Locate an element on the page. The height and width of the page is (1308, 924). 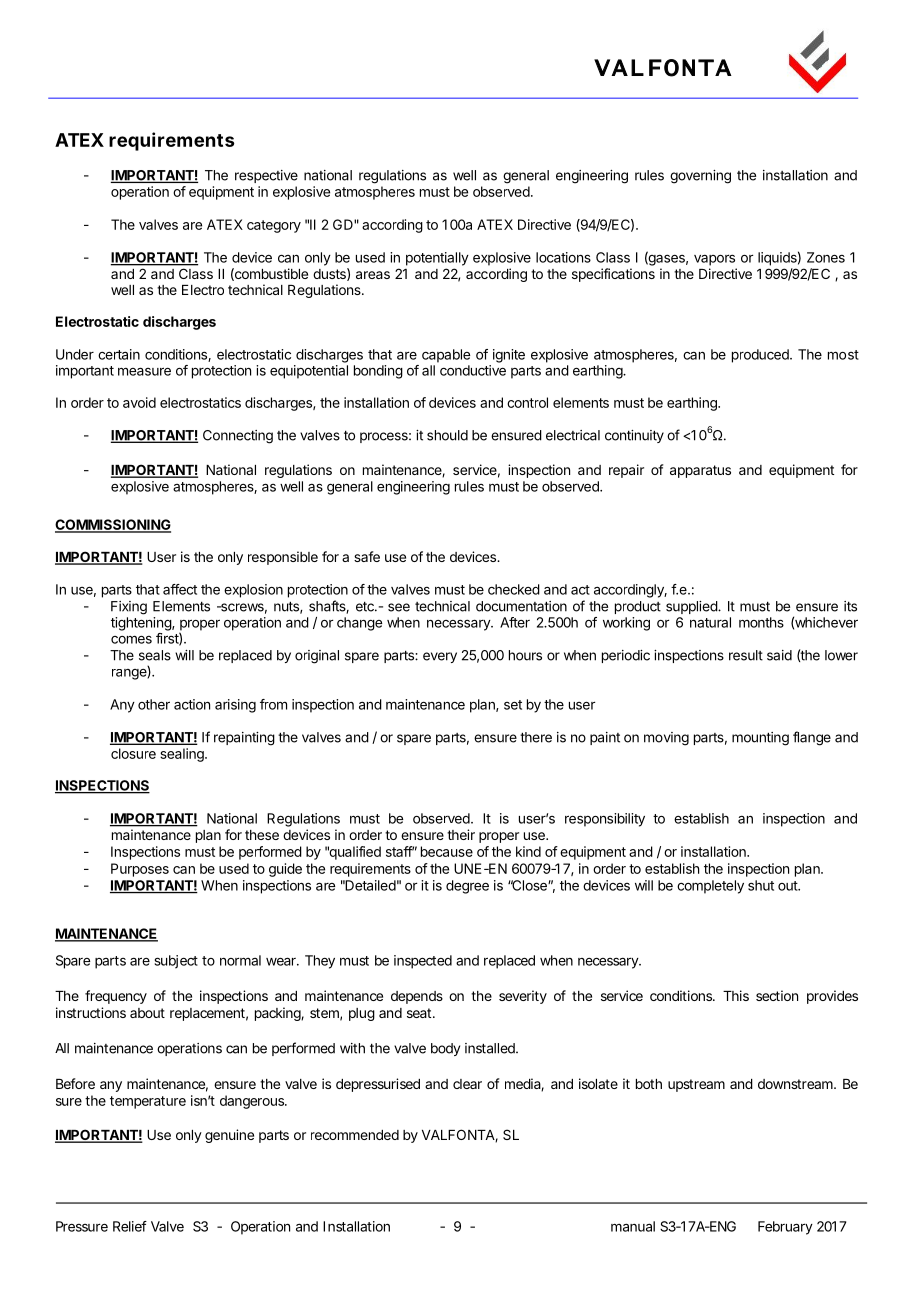
Relief is located at coordinates (130, 1226).
